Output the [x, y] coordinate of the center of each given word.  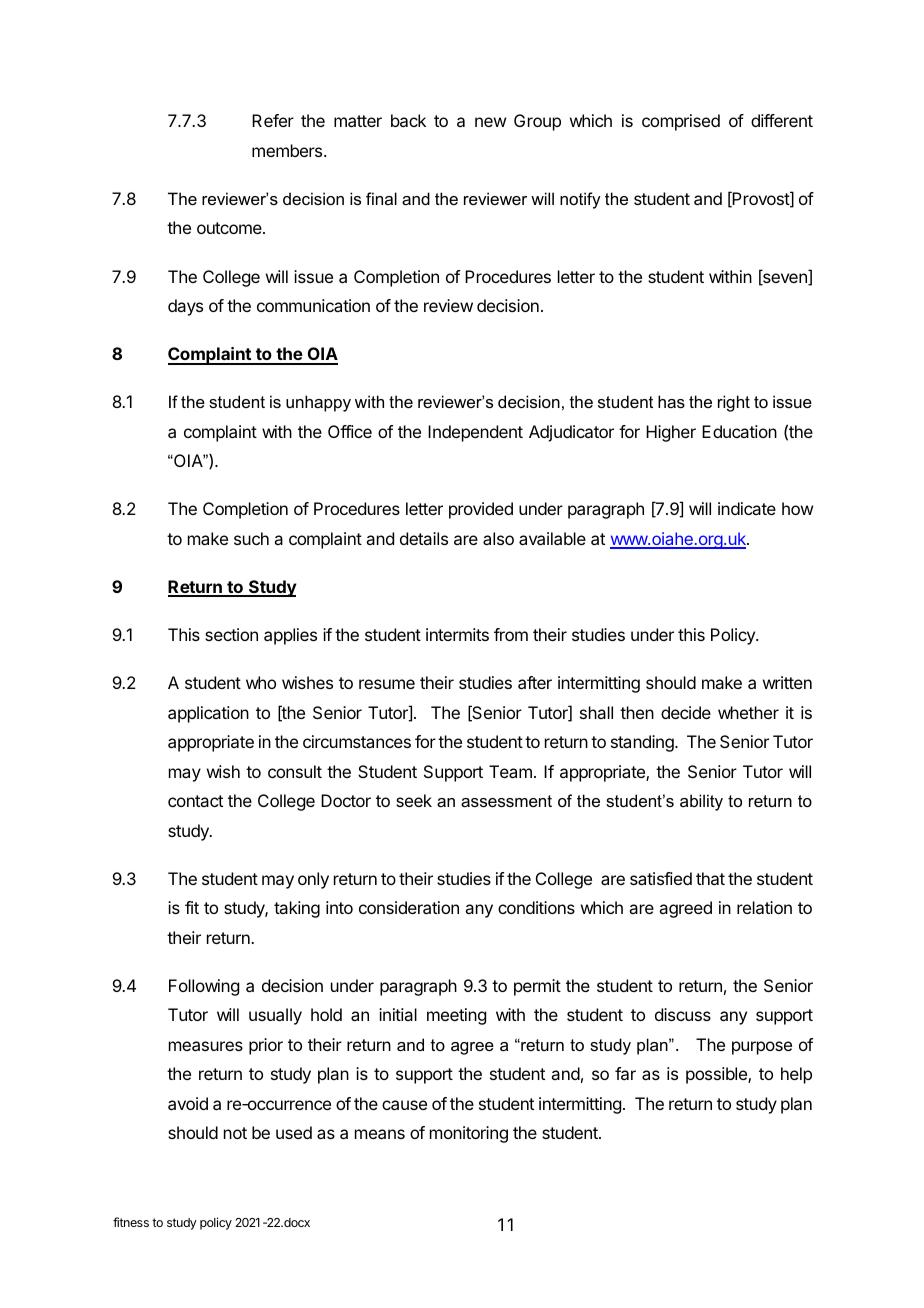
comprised [681, 122]
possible [717, 1075]
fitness [131, 1222]
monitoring [469, 1134]
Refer [273, 120]
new [490, 122]
